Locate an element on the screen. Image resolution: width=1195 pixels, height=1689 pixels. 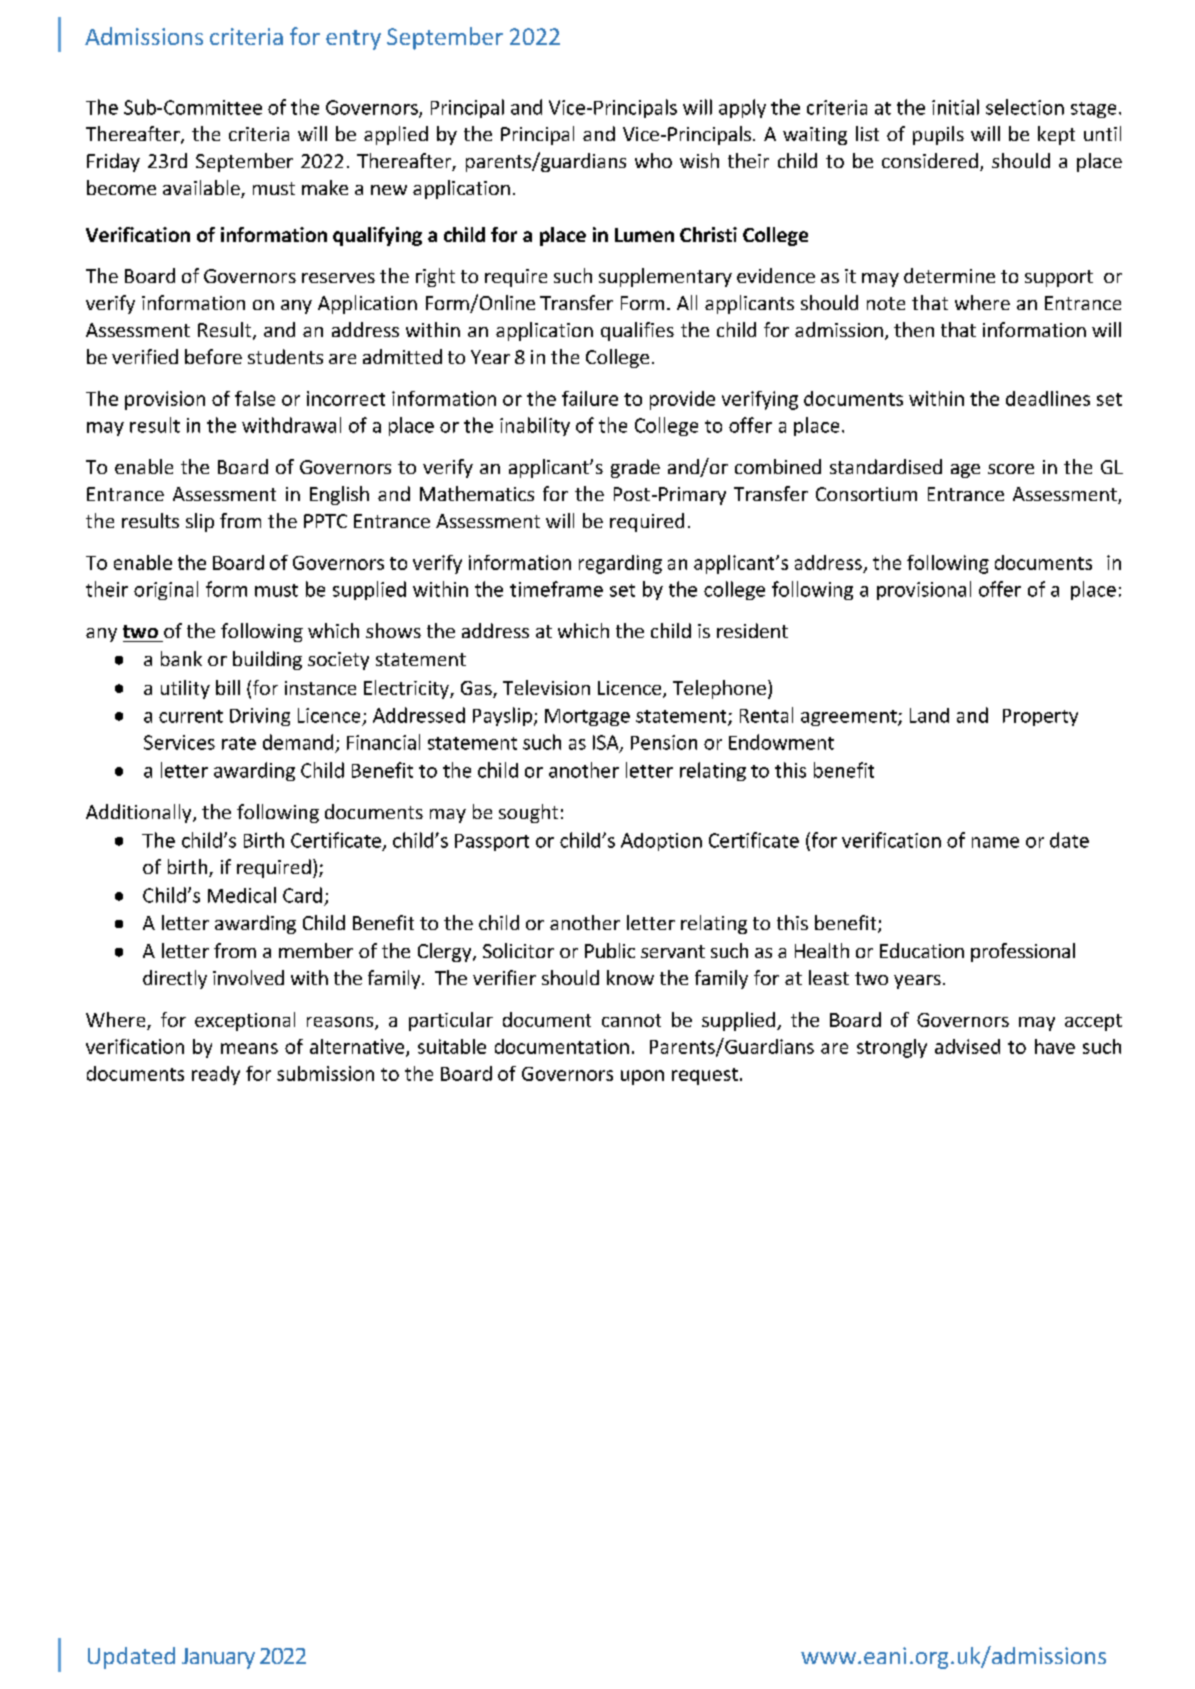
Mortgage is located at coordinates (587, 717).
